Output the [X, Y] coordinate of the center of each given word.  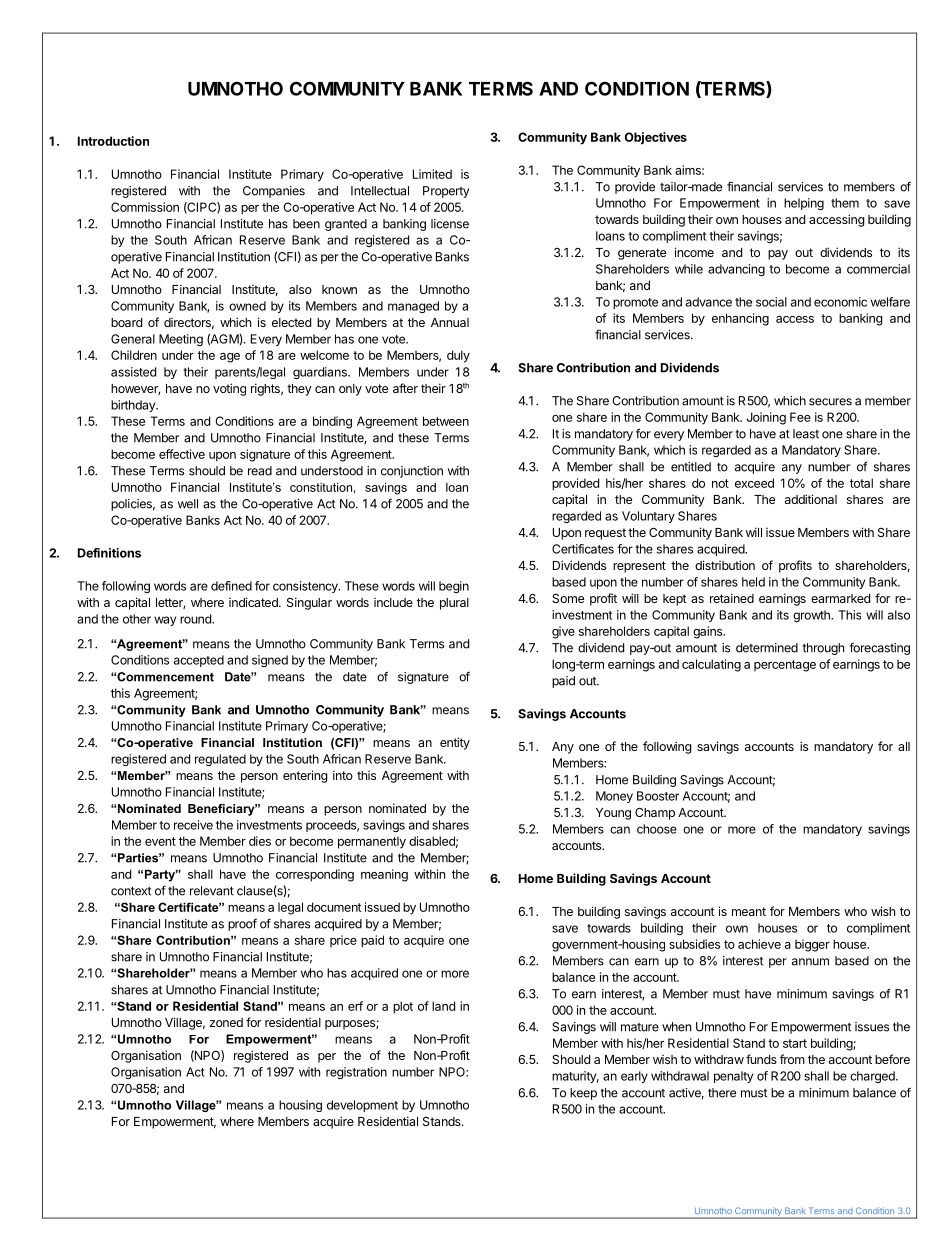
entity [455, 743]
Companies [274, 192]
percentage [785, 666]
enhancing [740, 319]
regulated [220, 760]
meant [749, 911]
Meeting [181, 340]
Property [446, 192]
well [188, 504]
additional [811, 499]
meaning [384, 875]
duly [458, 356]
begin [454, 587]
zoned [226, 1022]
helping [804, 204]
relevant [212, 891]
